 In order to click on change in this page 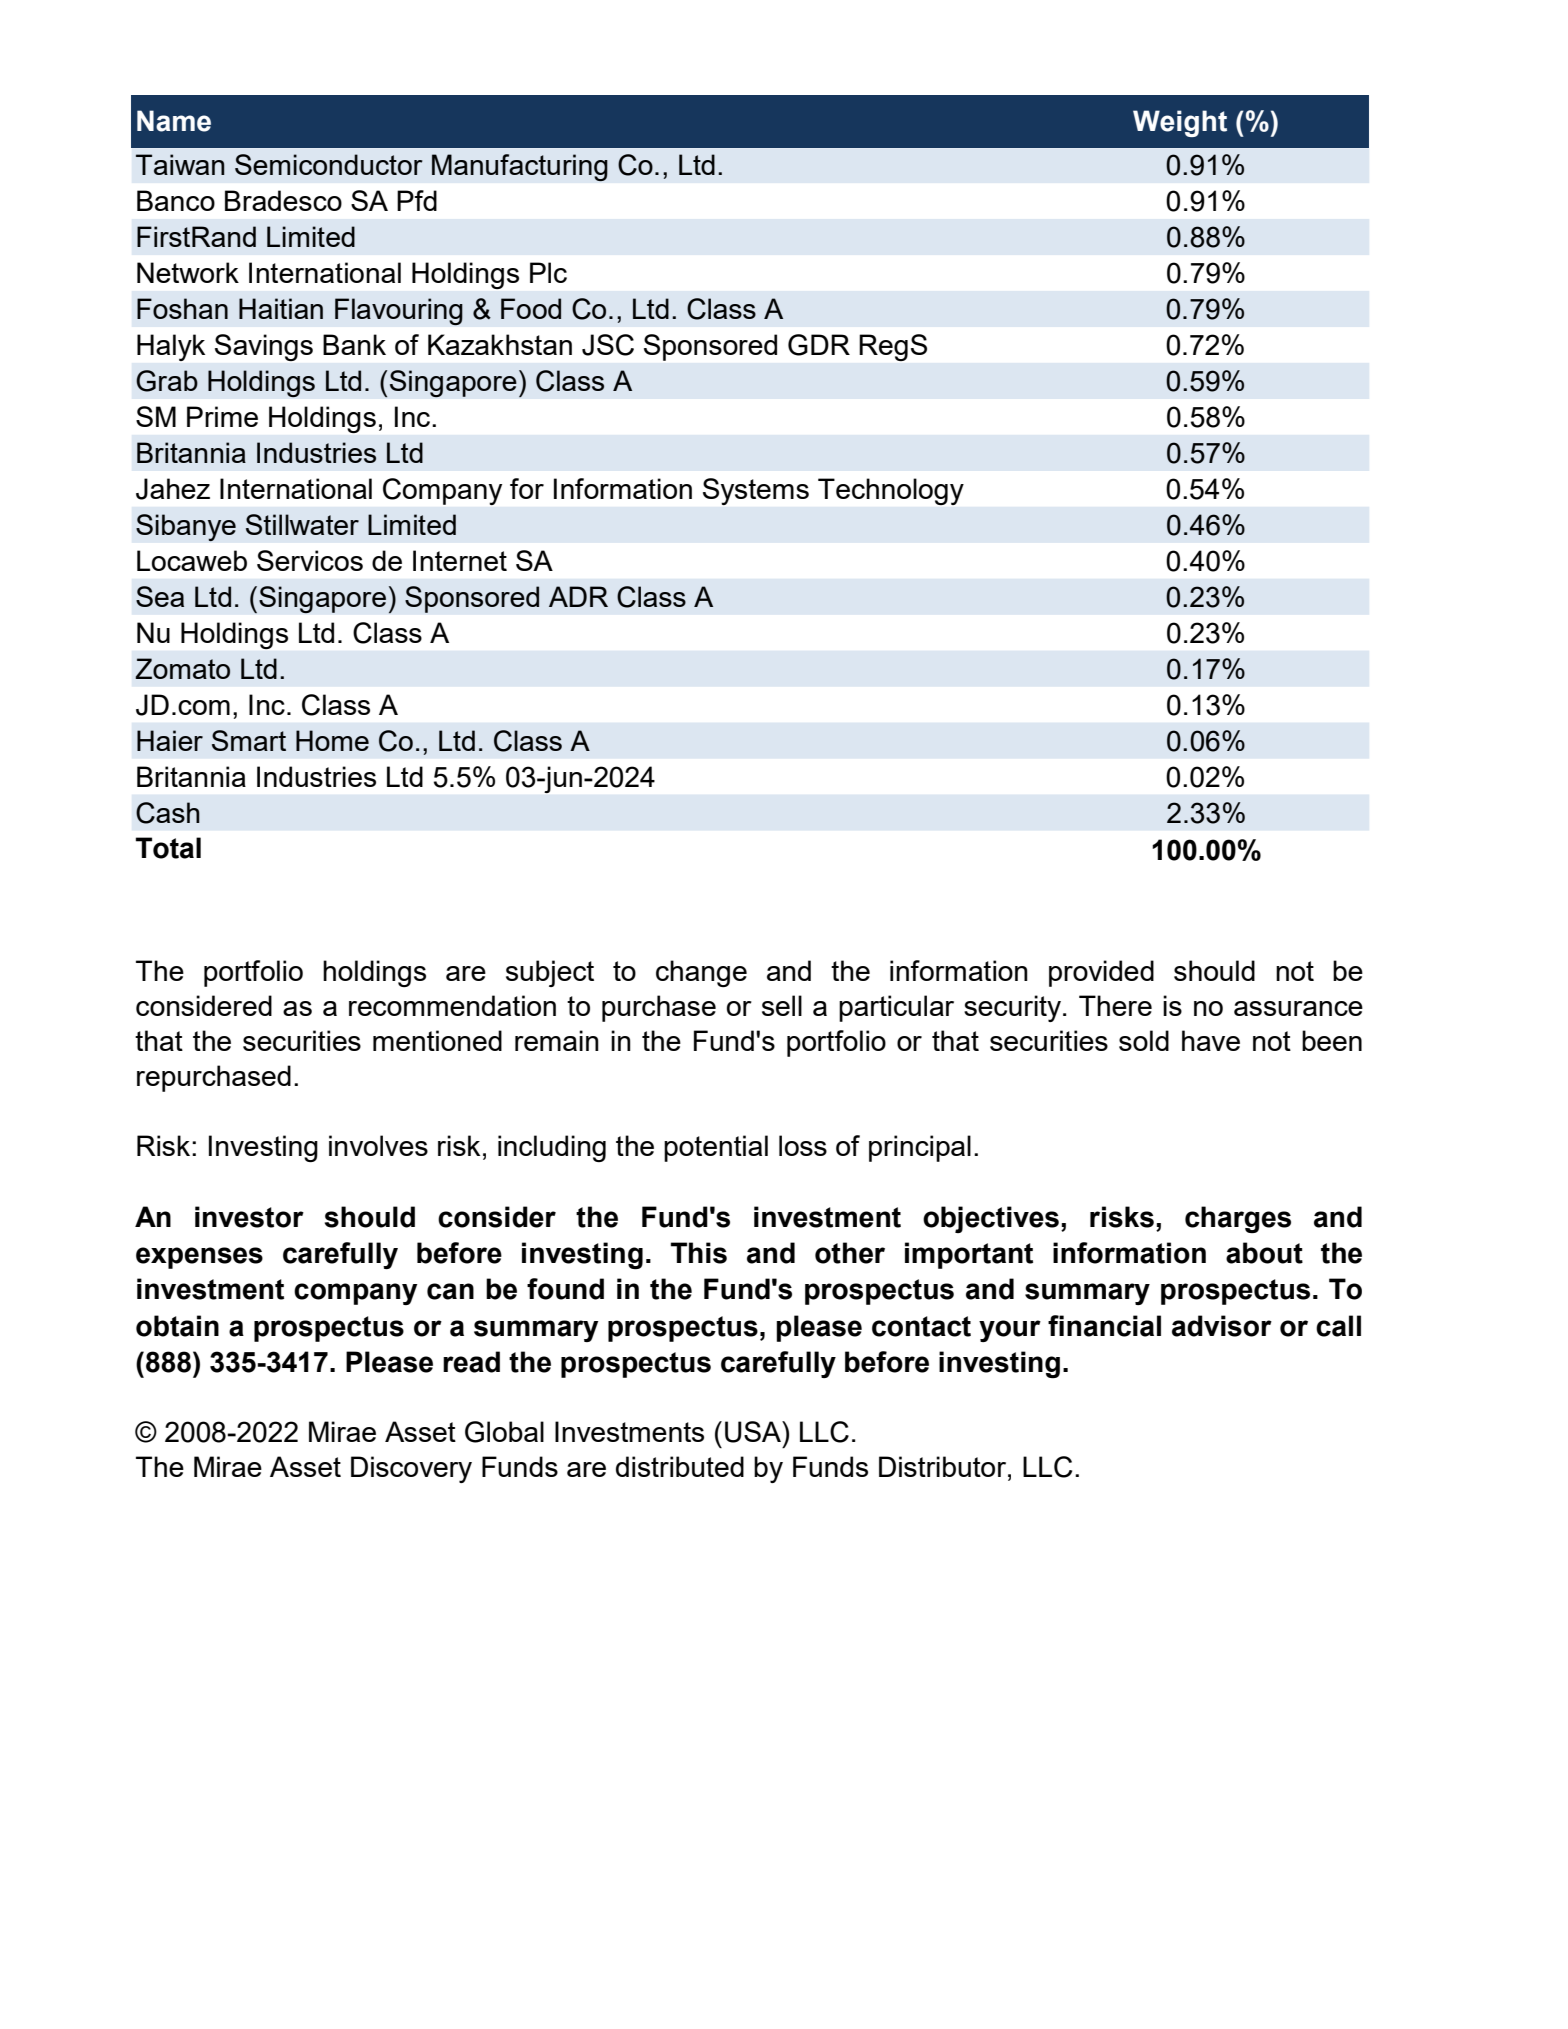, I will do `click(701, 973)`.
